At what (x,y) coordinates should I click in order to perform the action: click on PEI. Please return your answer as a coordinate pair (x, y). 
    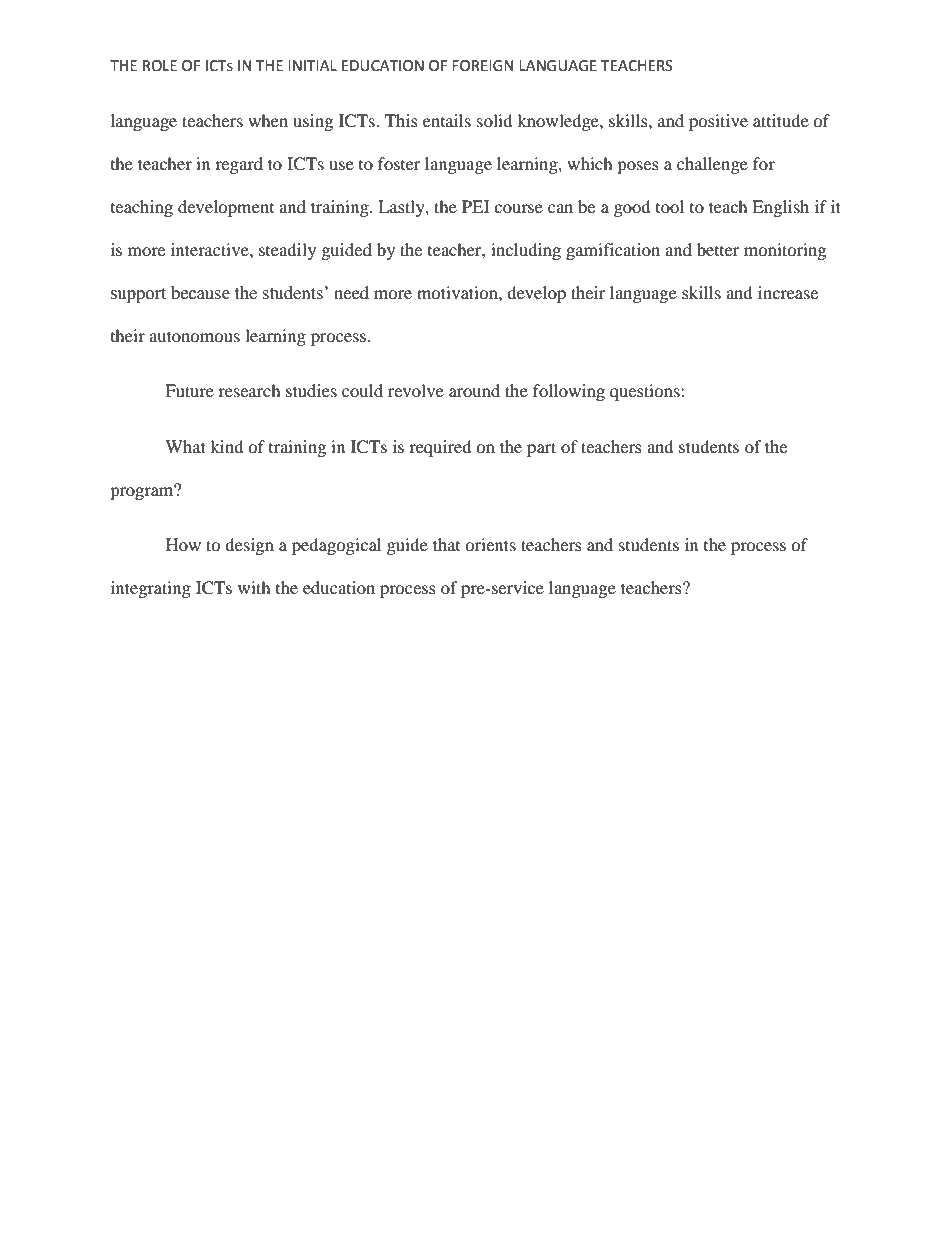
    Looking at the image, I should click on (476, 206).
